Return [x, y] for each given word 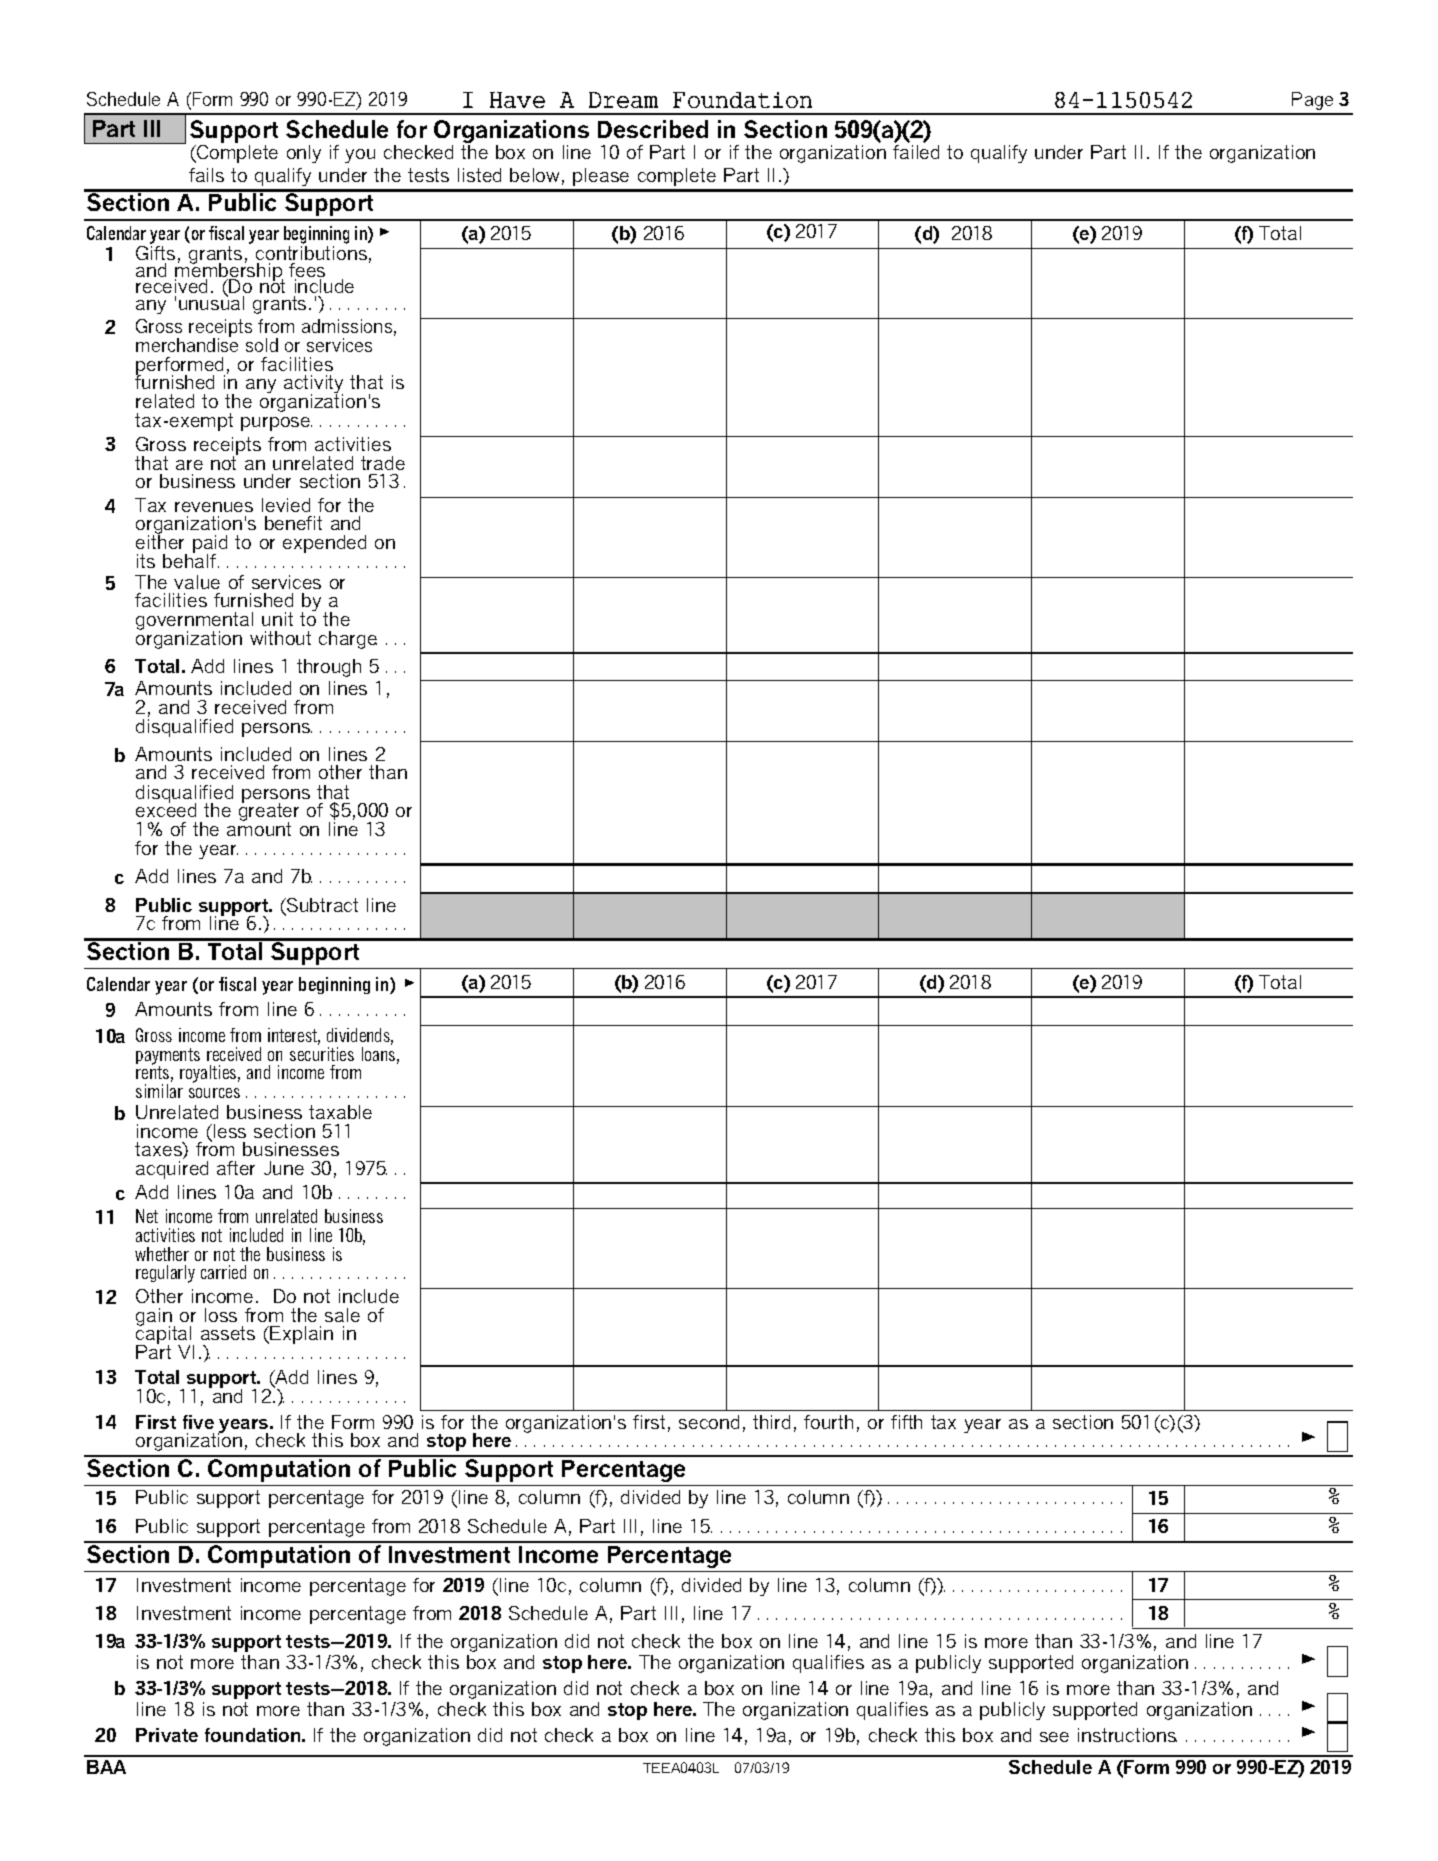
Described [653, 129]
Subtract [321, 906]
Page [1312, 101]
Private [167, 1735]
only [304, 154]
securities [322, 1054]
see [1054, 1737]
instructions [1127, 1735]
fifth [906, 1422]
